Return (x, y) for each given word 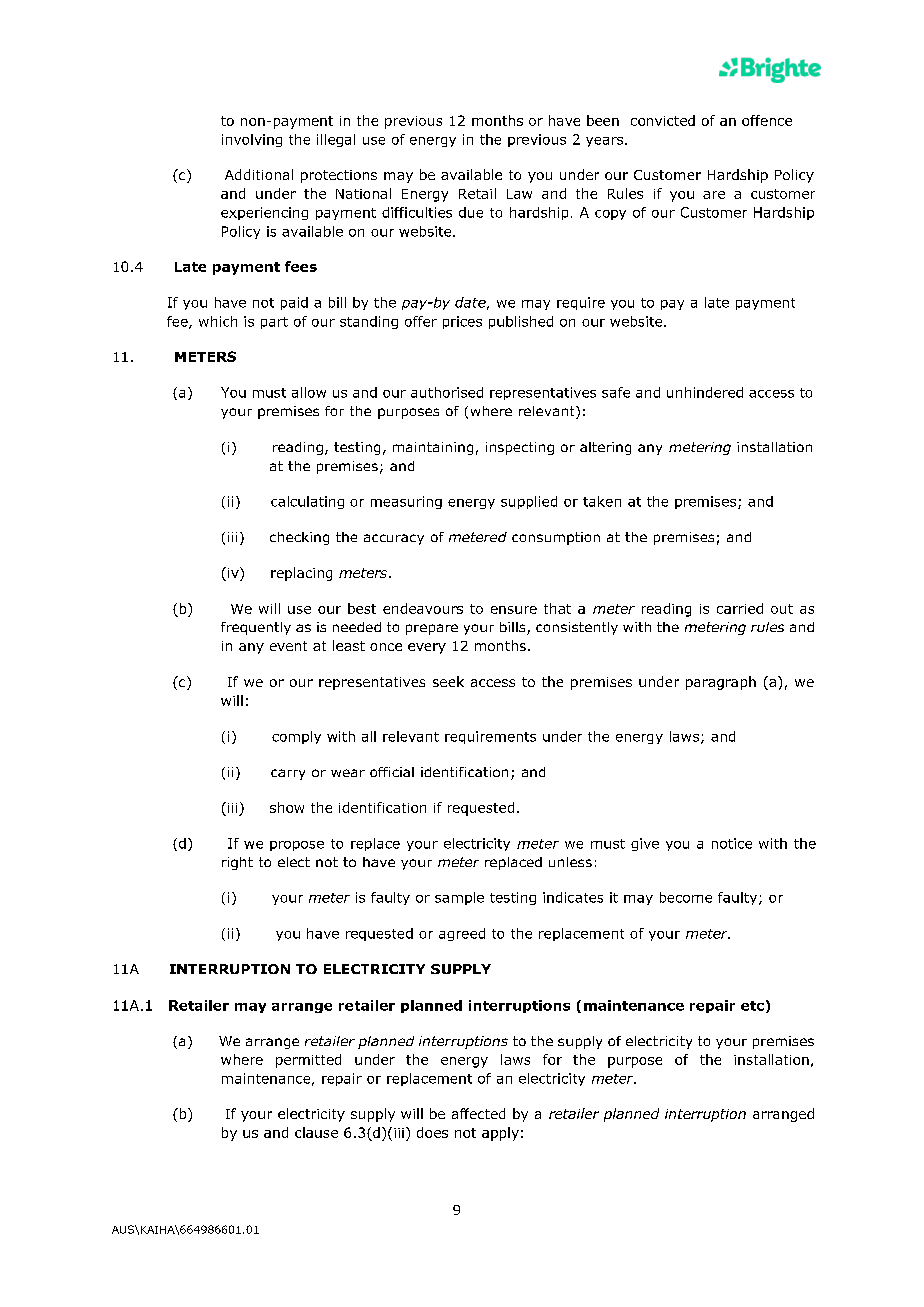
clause (316, 1132)
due (471, 212)
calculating (307, 502)
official (392, 772)
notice (732, 843)
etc (752, 1006)
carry (288, 774)
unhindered (705, 392)
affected (478, 1113)
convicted (663, 120)
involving (252, 140)
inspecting (520, 448)
